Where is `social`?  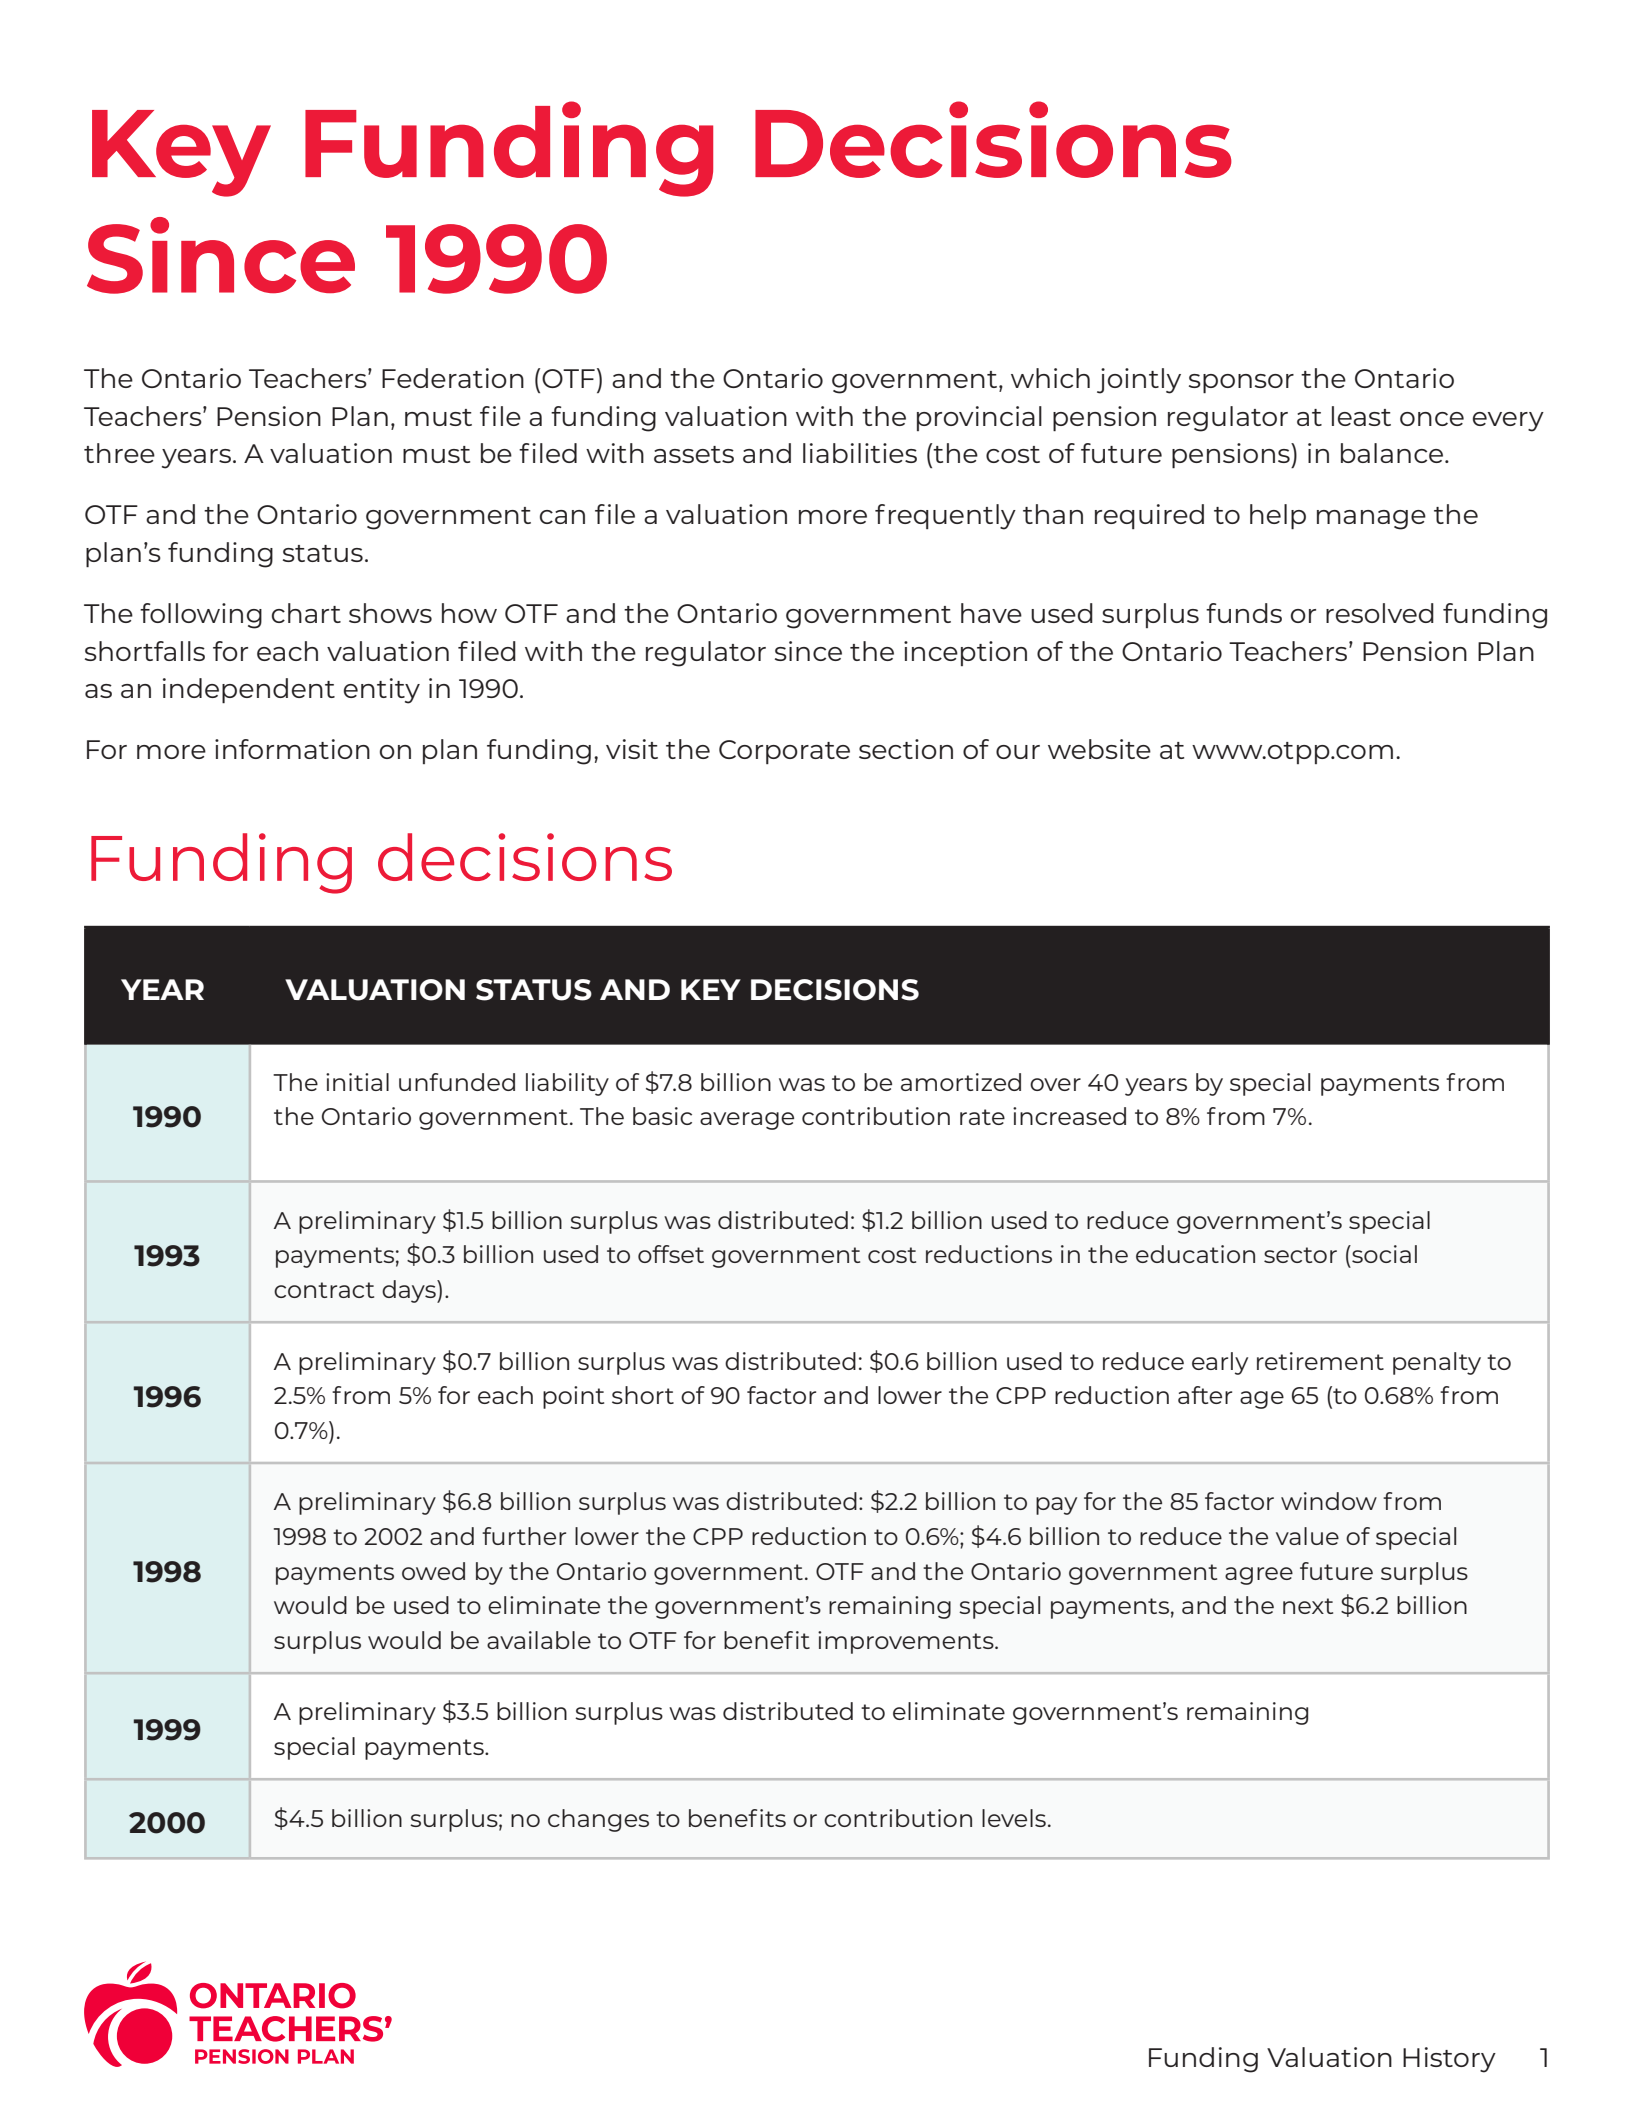 social is located at coordinates (1383, 1254).
